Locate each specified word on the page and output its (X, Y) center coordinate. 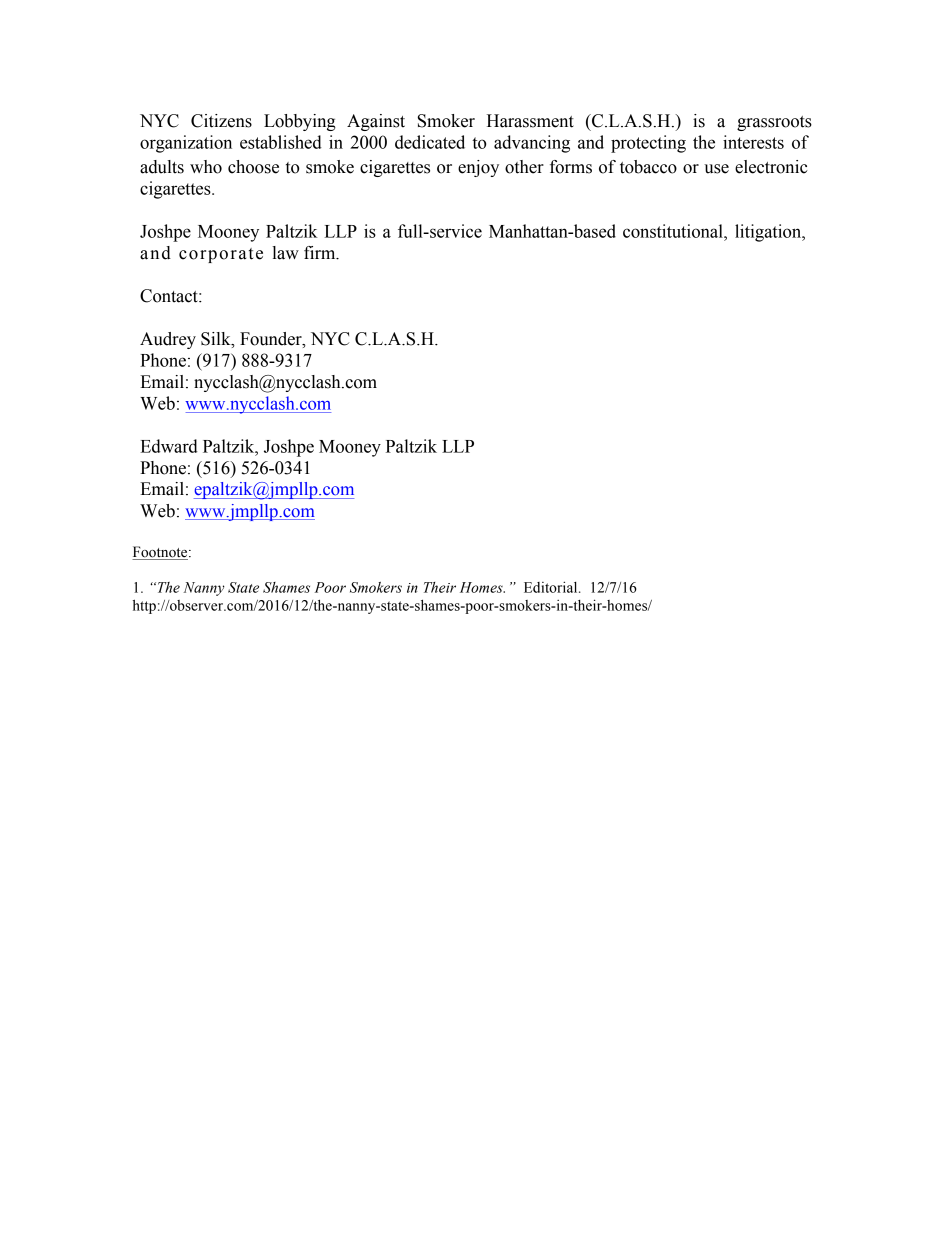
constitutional (674, 231)
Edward (169, 446)
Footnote (161, 553)
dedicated (430, 142)
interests (753, 142)
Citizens (221, 121)
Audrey (168, 340)
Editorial (552, 587)
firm (321, 253)
